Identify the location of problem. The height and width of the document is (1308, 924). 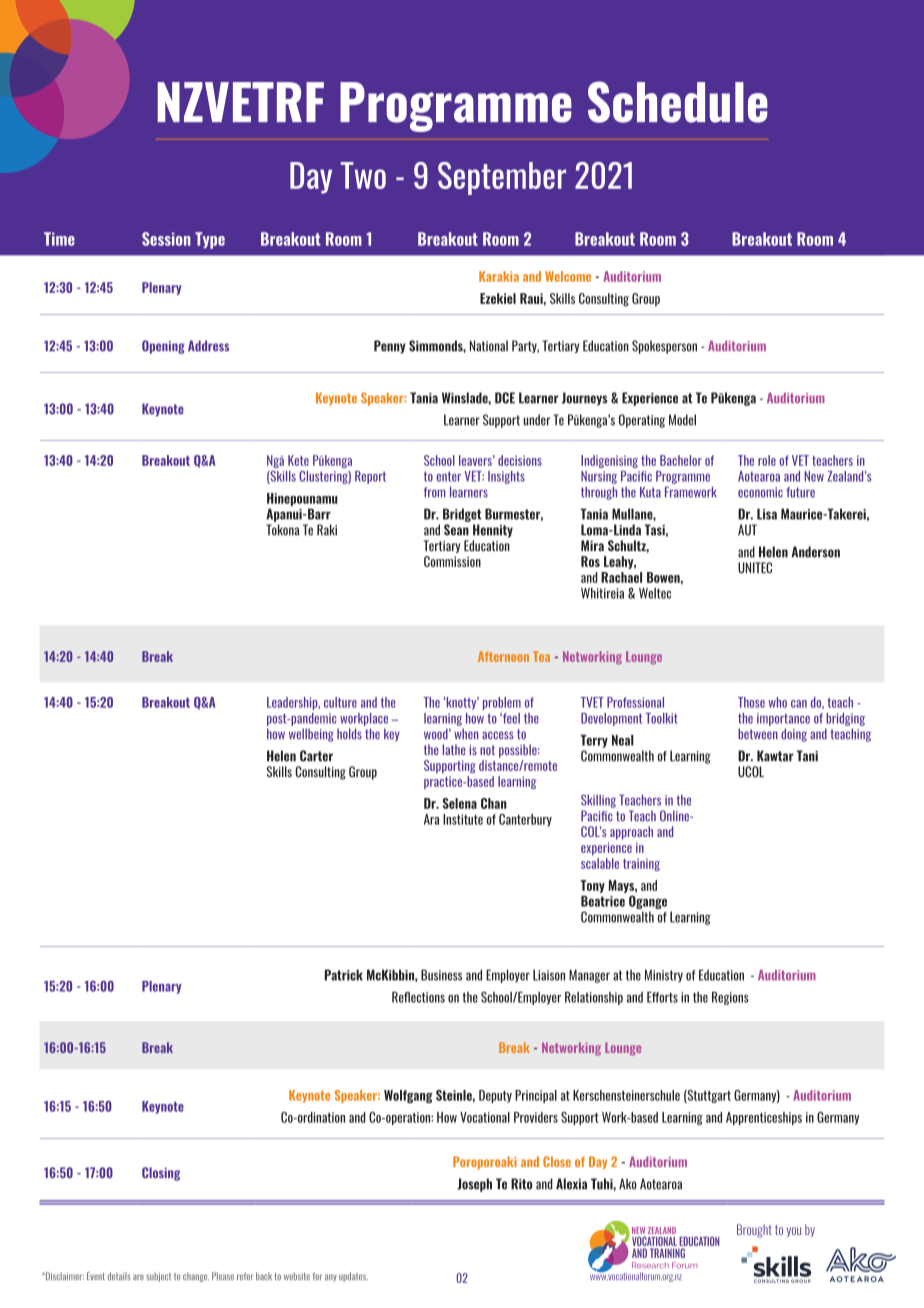
(502, 705).
